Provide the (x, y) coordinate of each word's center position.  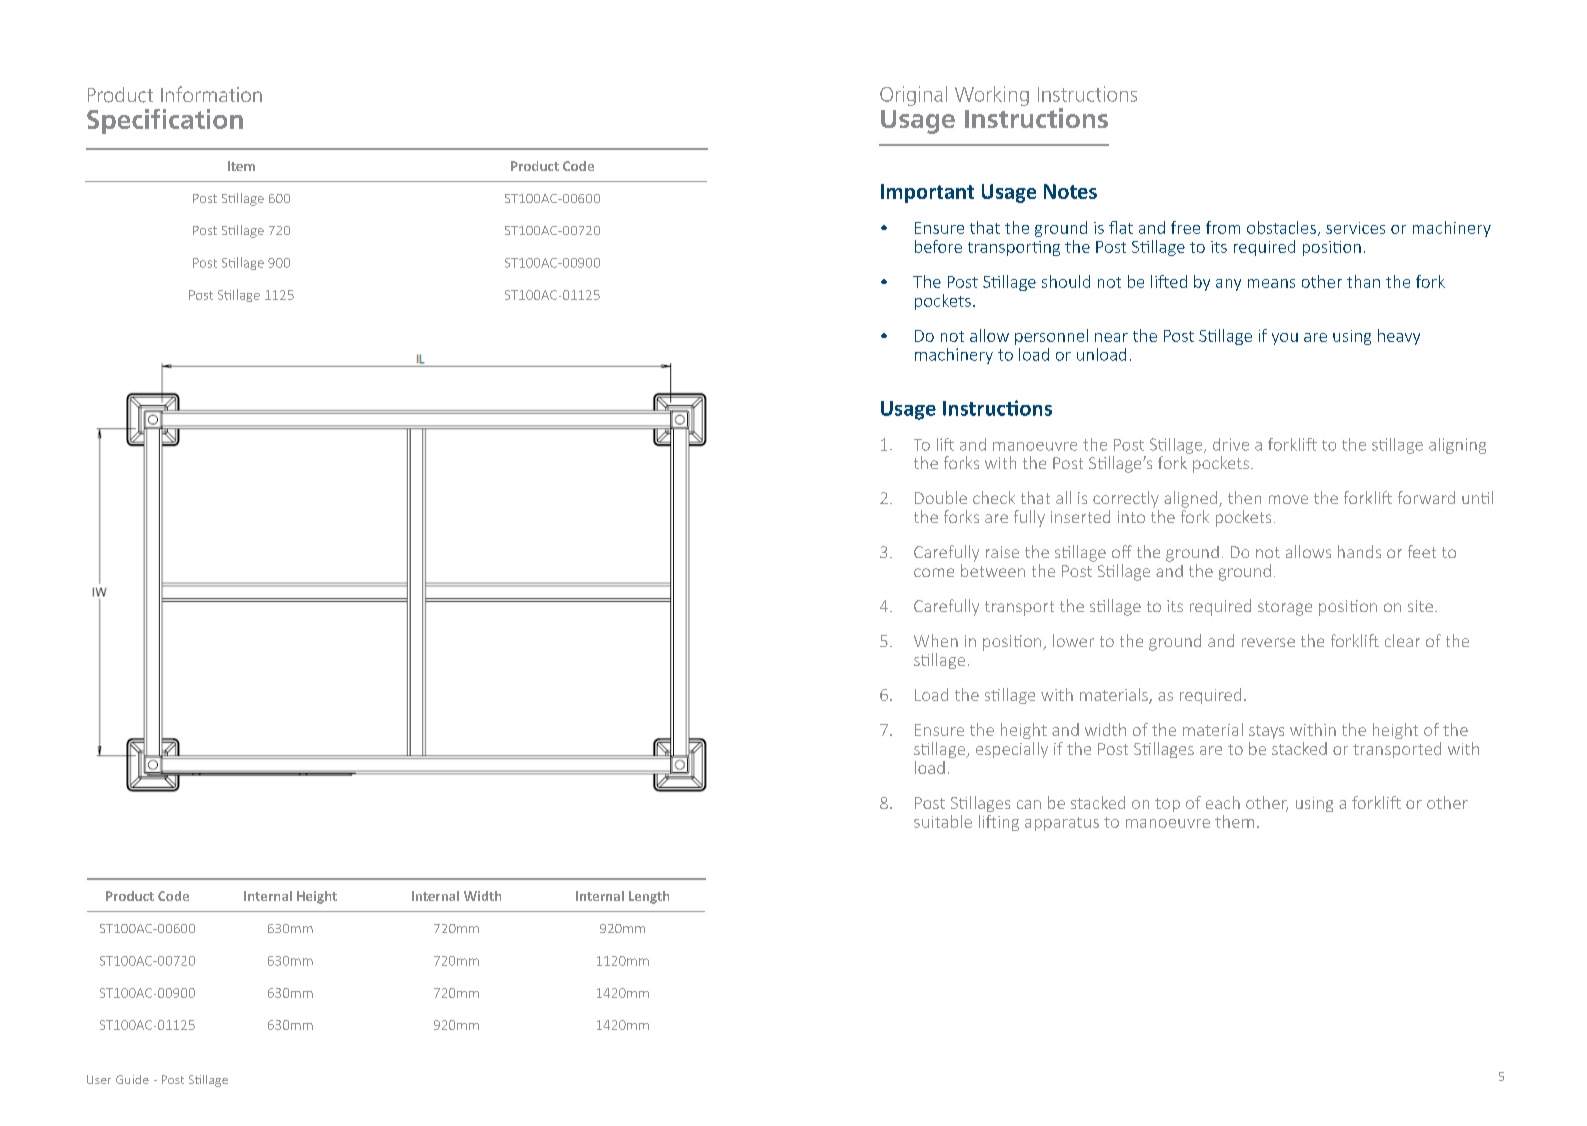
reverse (1268, 642)
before (938, 246)
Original (913, 96)
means (1271, 283)
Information (211, 94)
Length (649, 897)
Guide (132, 1079)
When (936, 640)
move (1288, 499)
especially (1012, 750)
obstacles (1281, 227)
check (994, 497)
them (1234, 821)
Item (241, 166)
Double (941, 497)
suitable (943, 821)
